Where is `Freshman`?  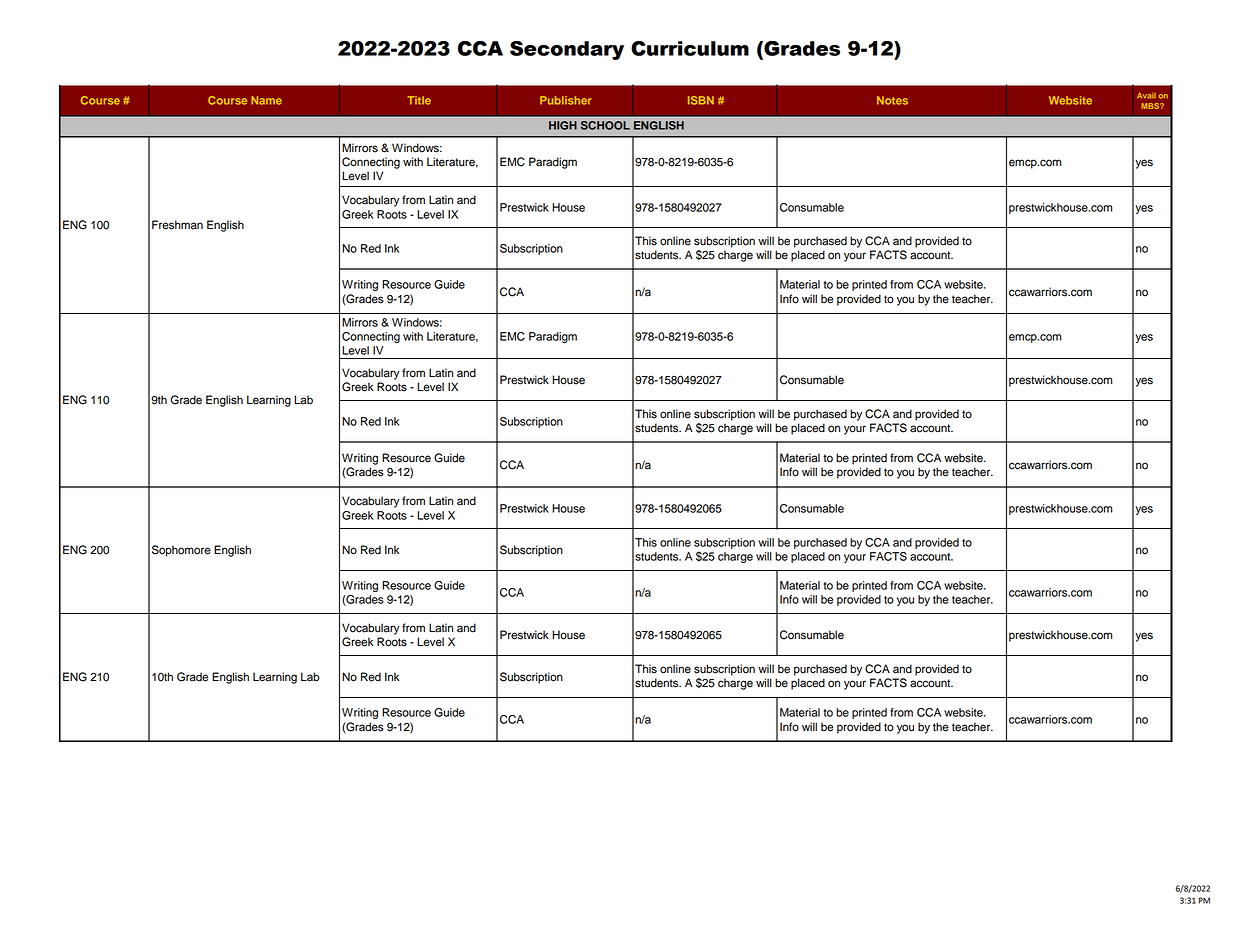 Freshman is located at coordinates (177, 225).
